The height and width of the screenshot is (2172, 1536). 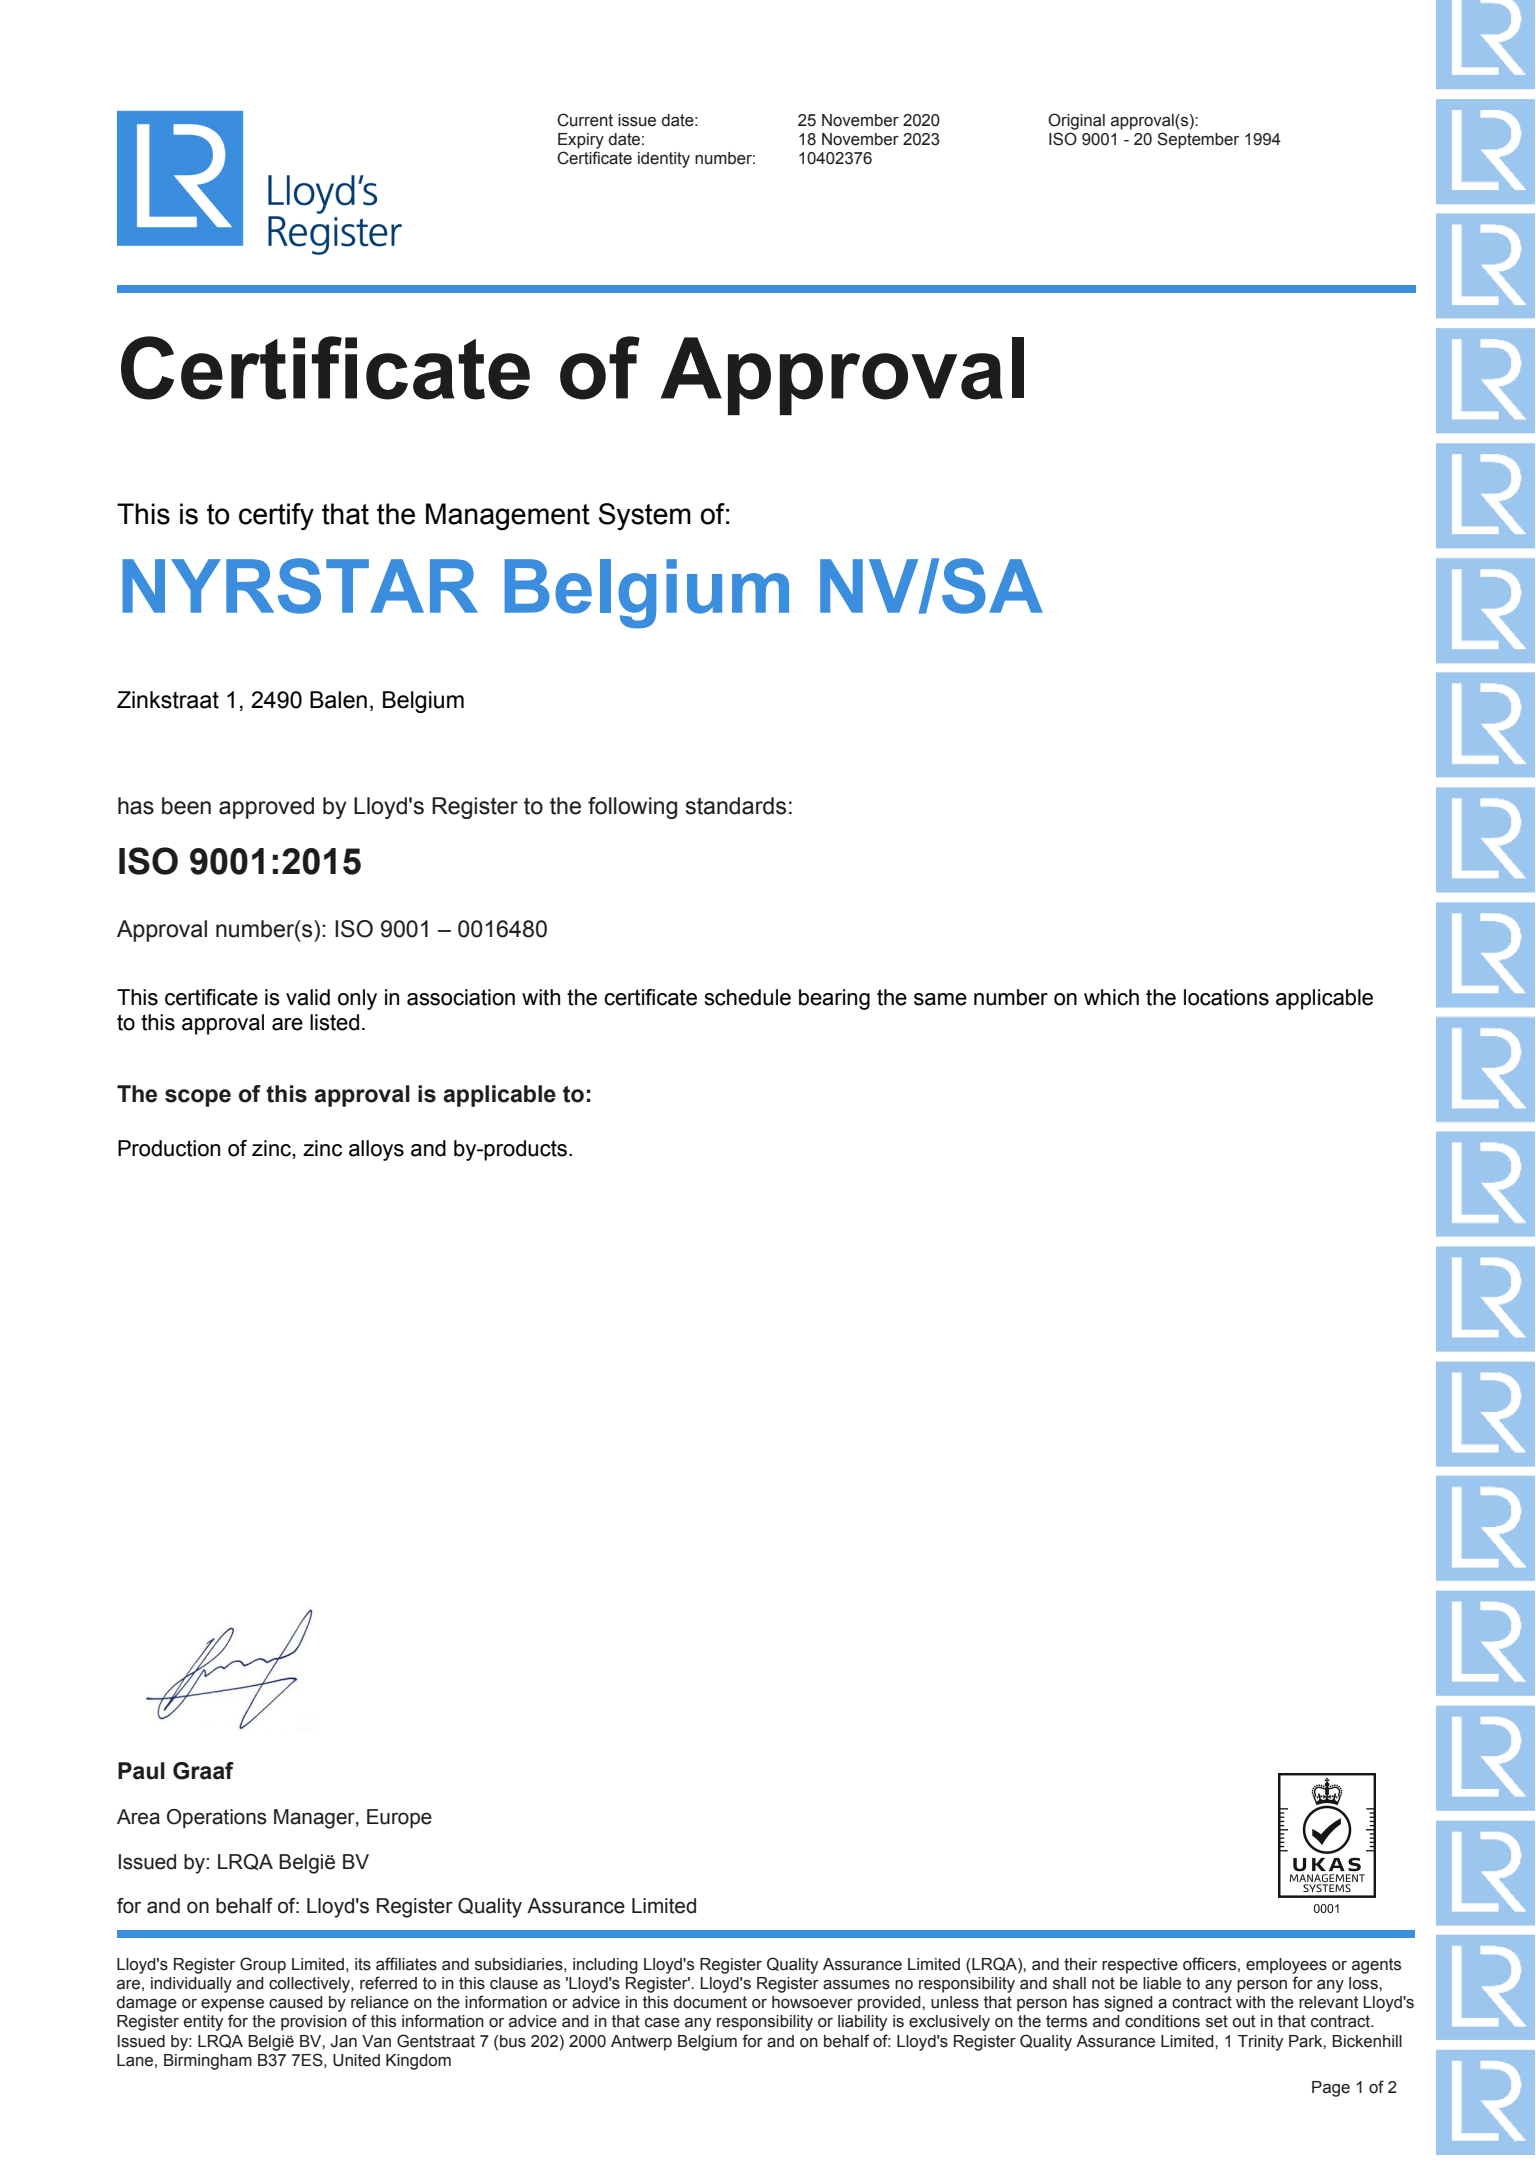 I want to click on locations, so click(x=1226, y=997).
